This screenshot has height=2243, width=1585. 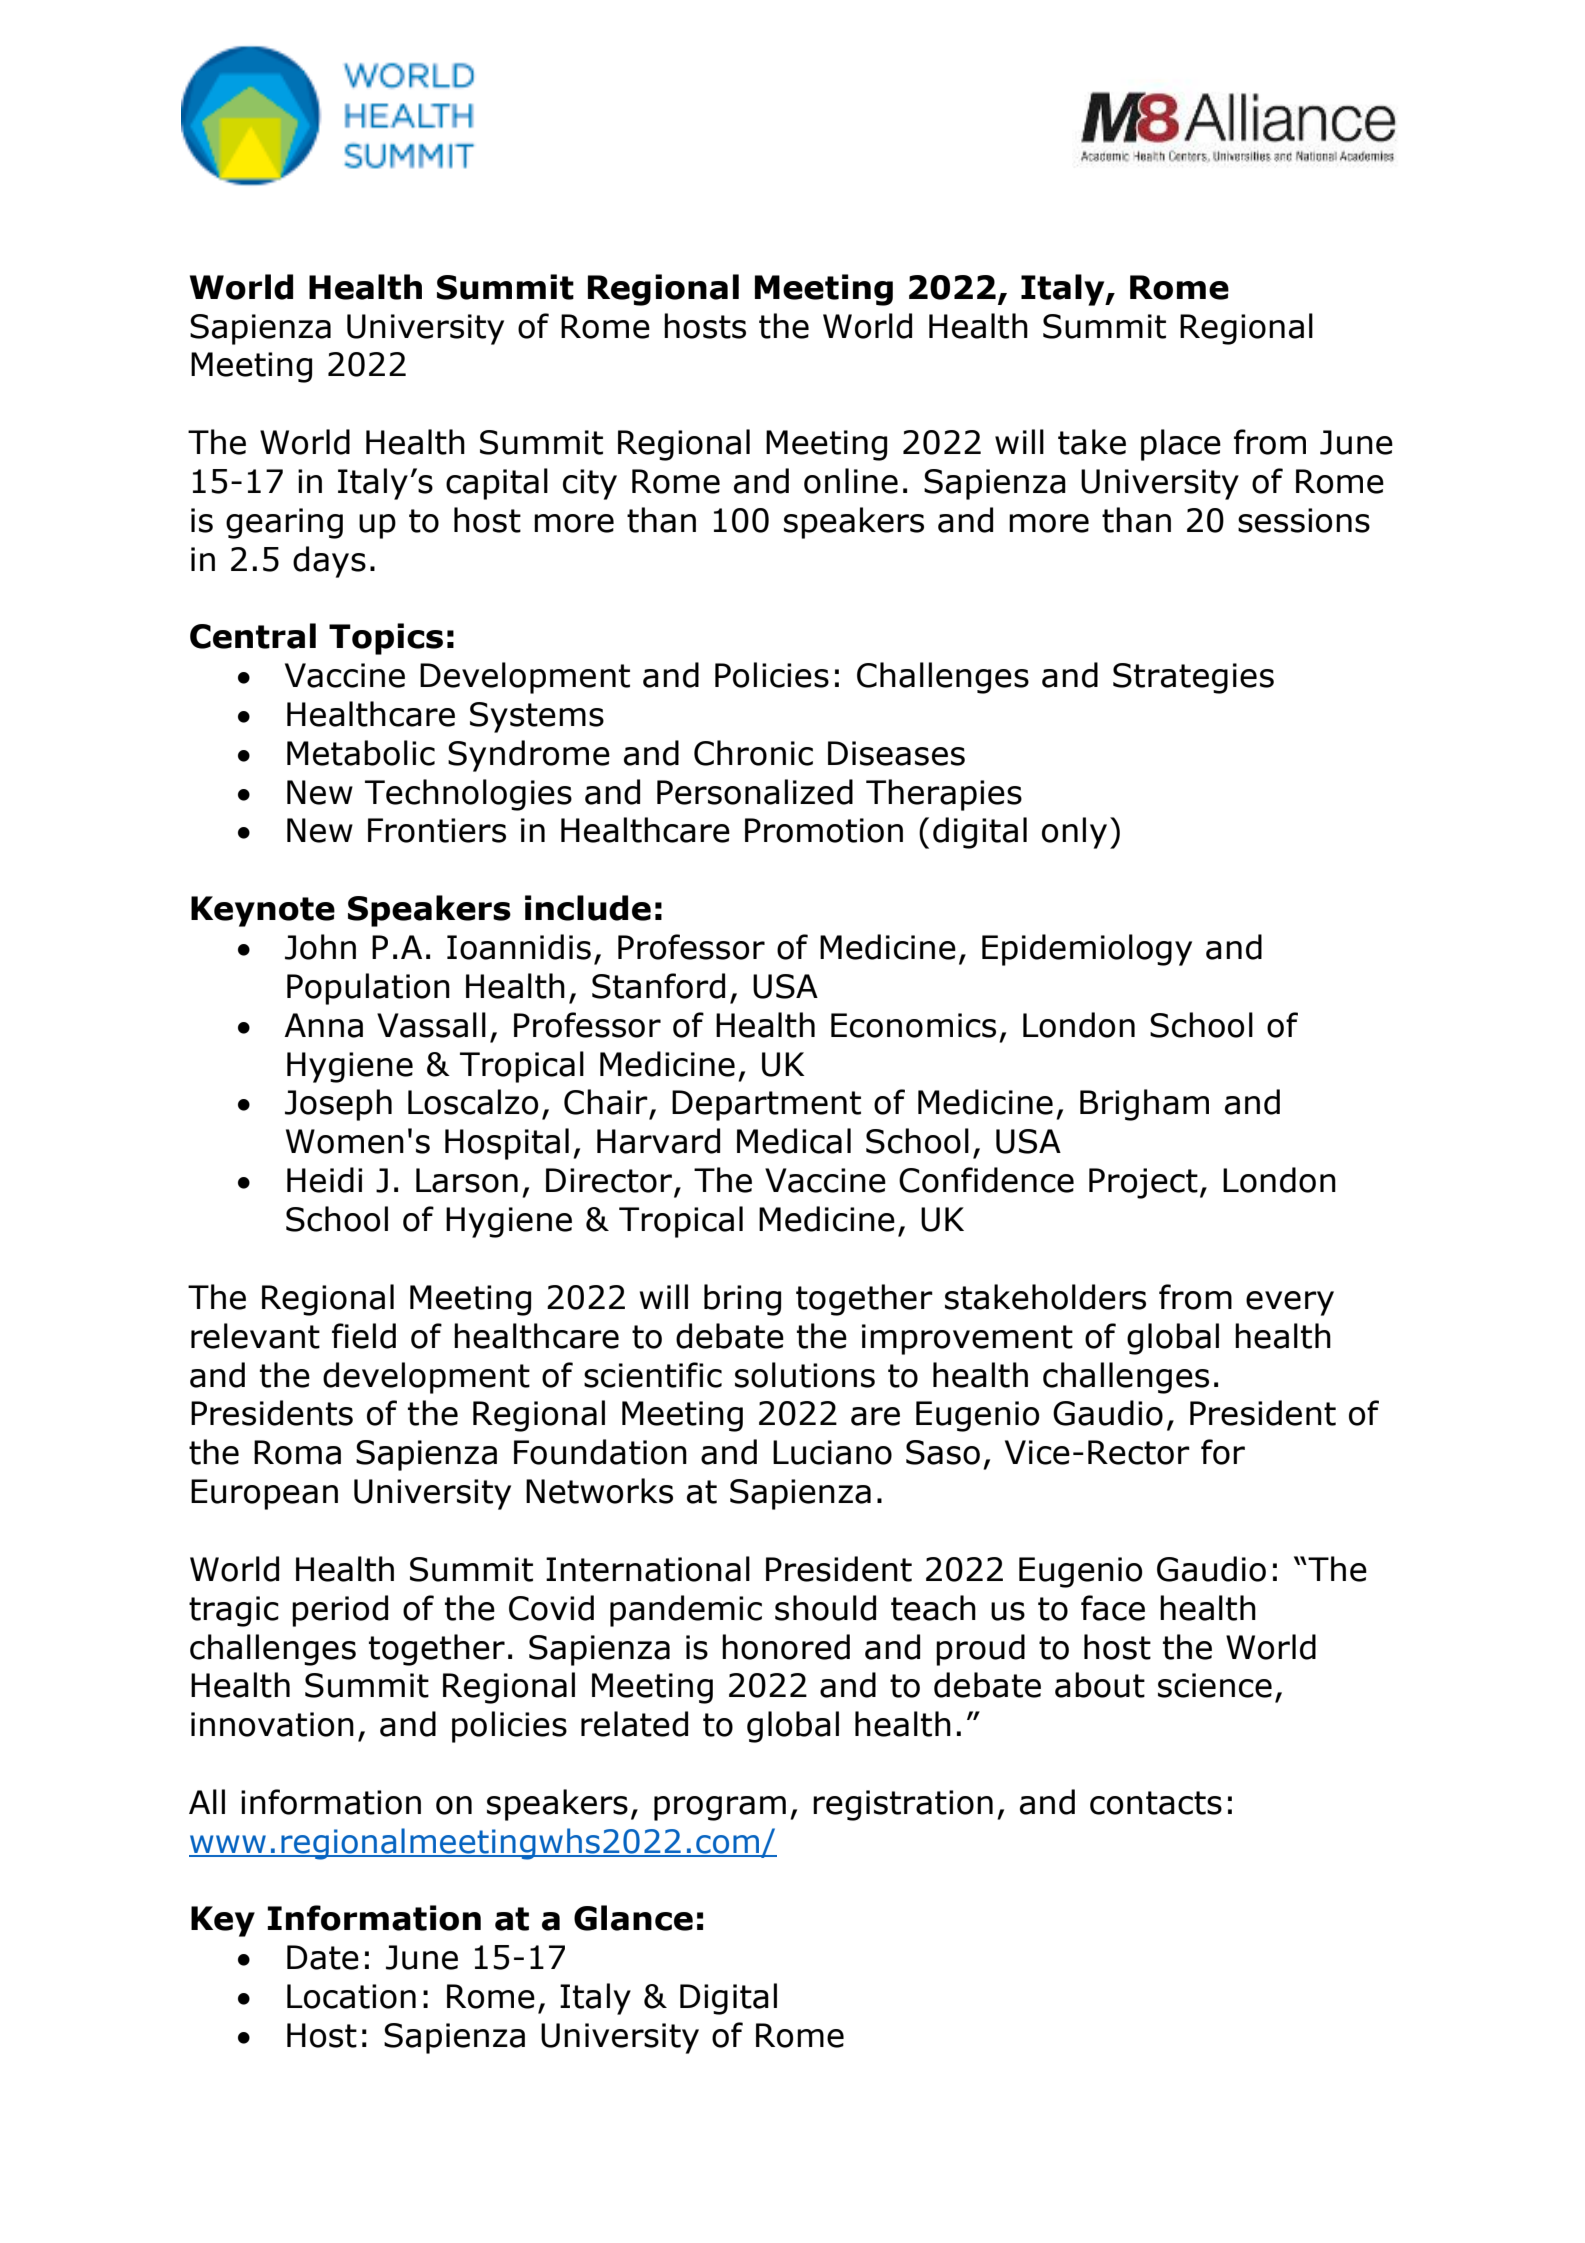 I want to click on Date, so click(x=323, y=1957).
